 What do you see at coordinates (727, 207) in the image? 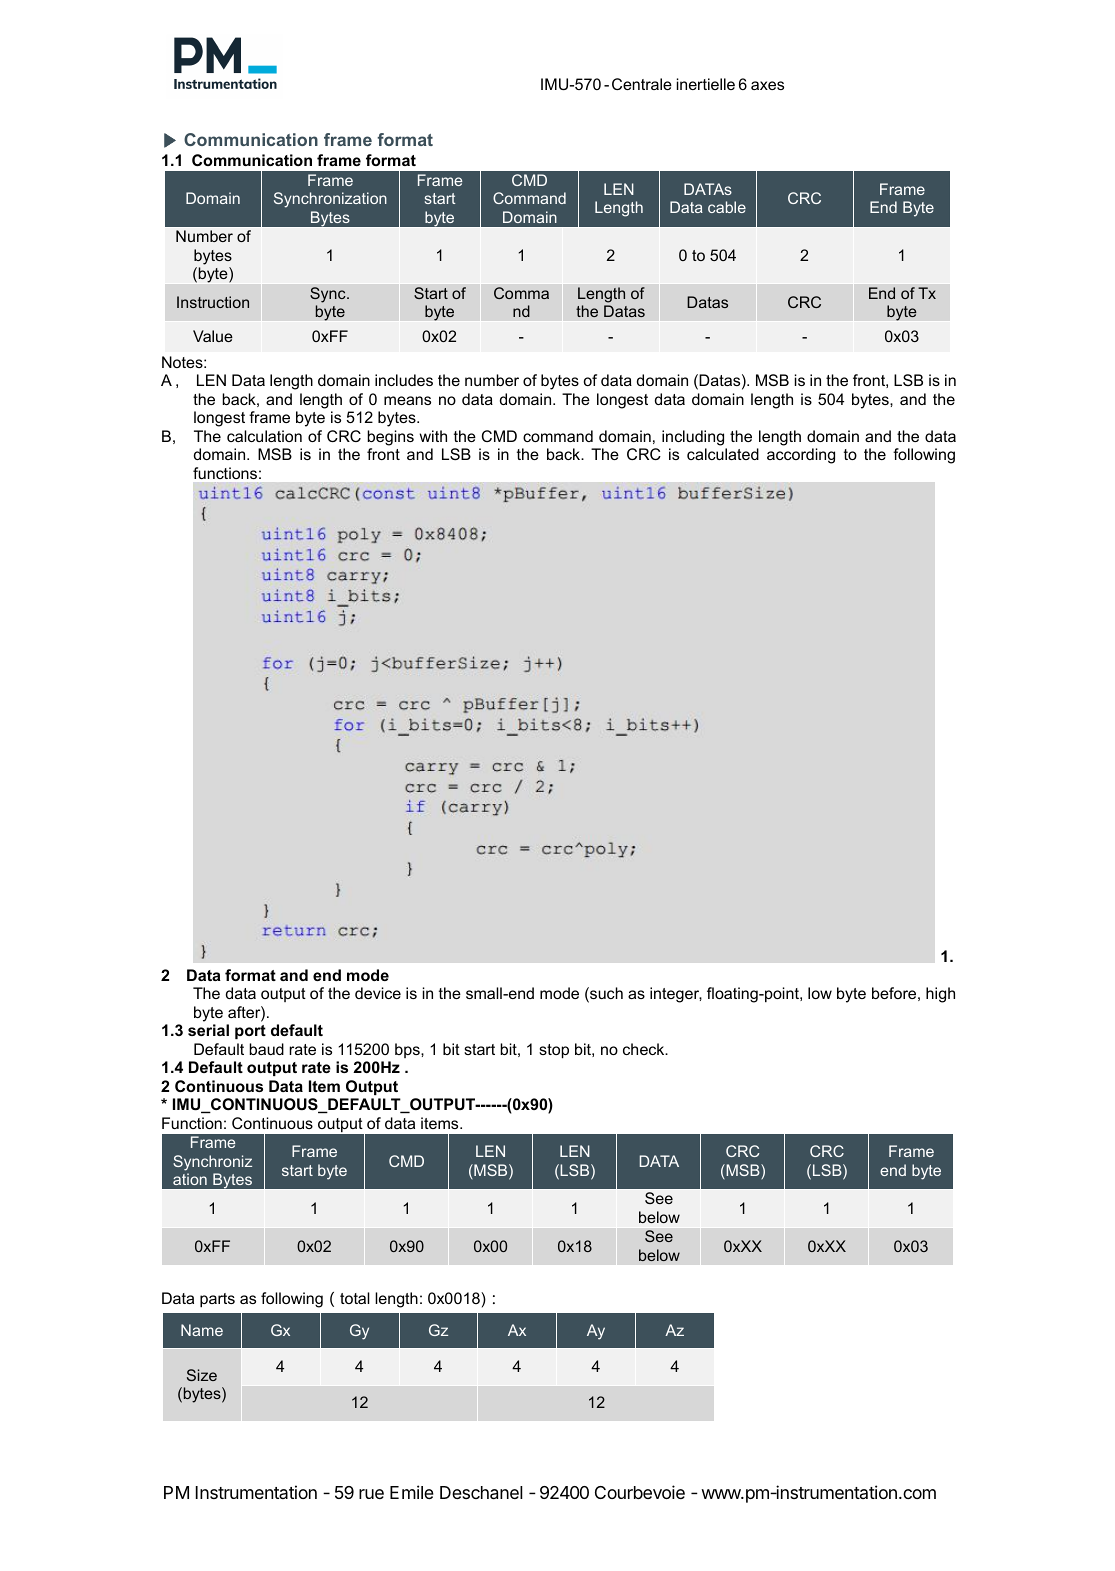
I see `cable` at bounding box center [727, 207].
